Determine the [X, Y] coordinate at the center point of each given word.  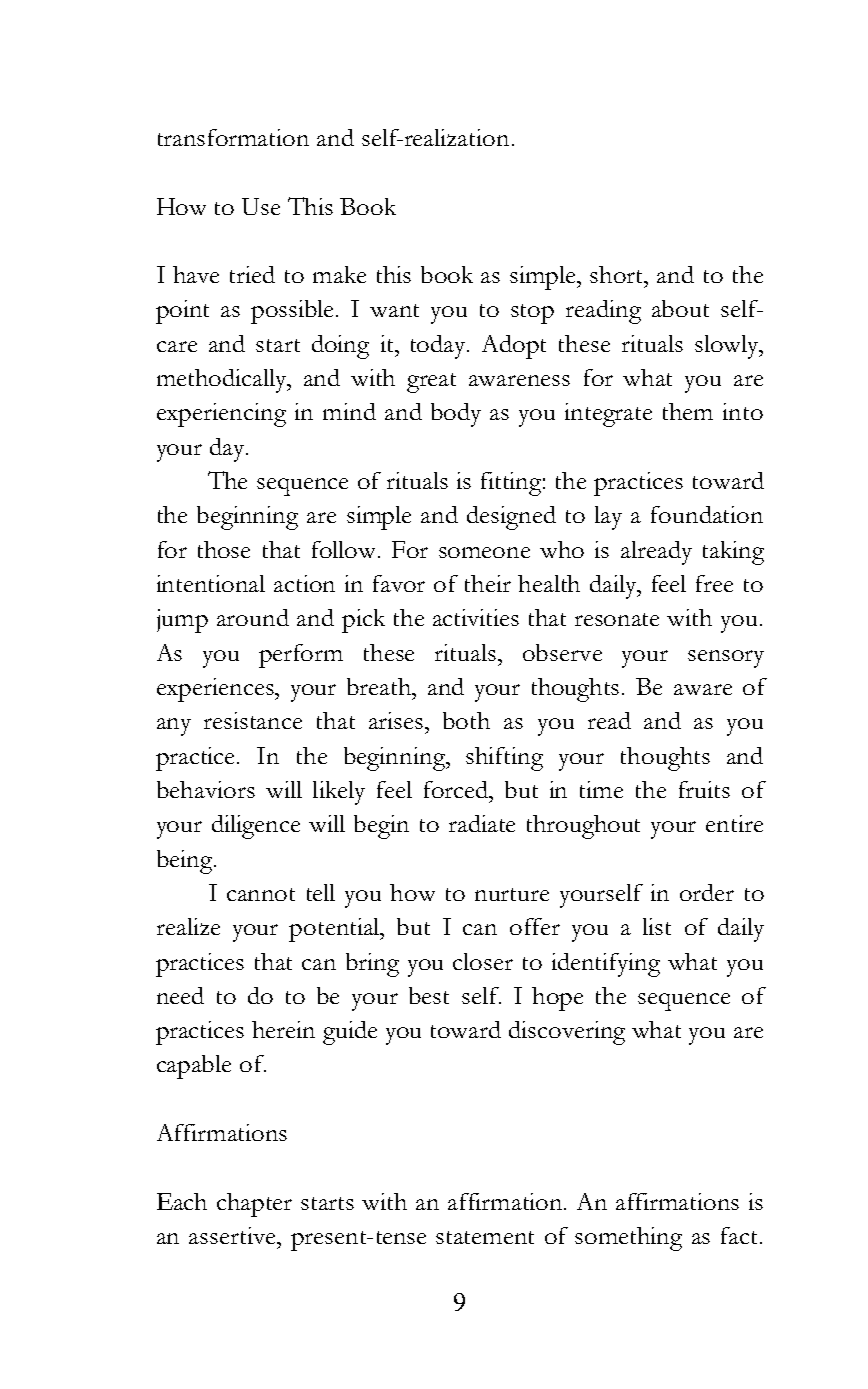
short [618, 274]
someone [484, 552]
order [707, 892]
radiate [482, 823]
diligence [256, 827]
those [224, 549]
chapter [254, 1205]
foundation [707, 514]
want [394, 310]
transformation [233, 137]
